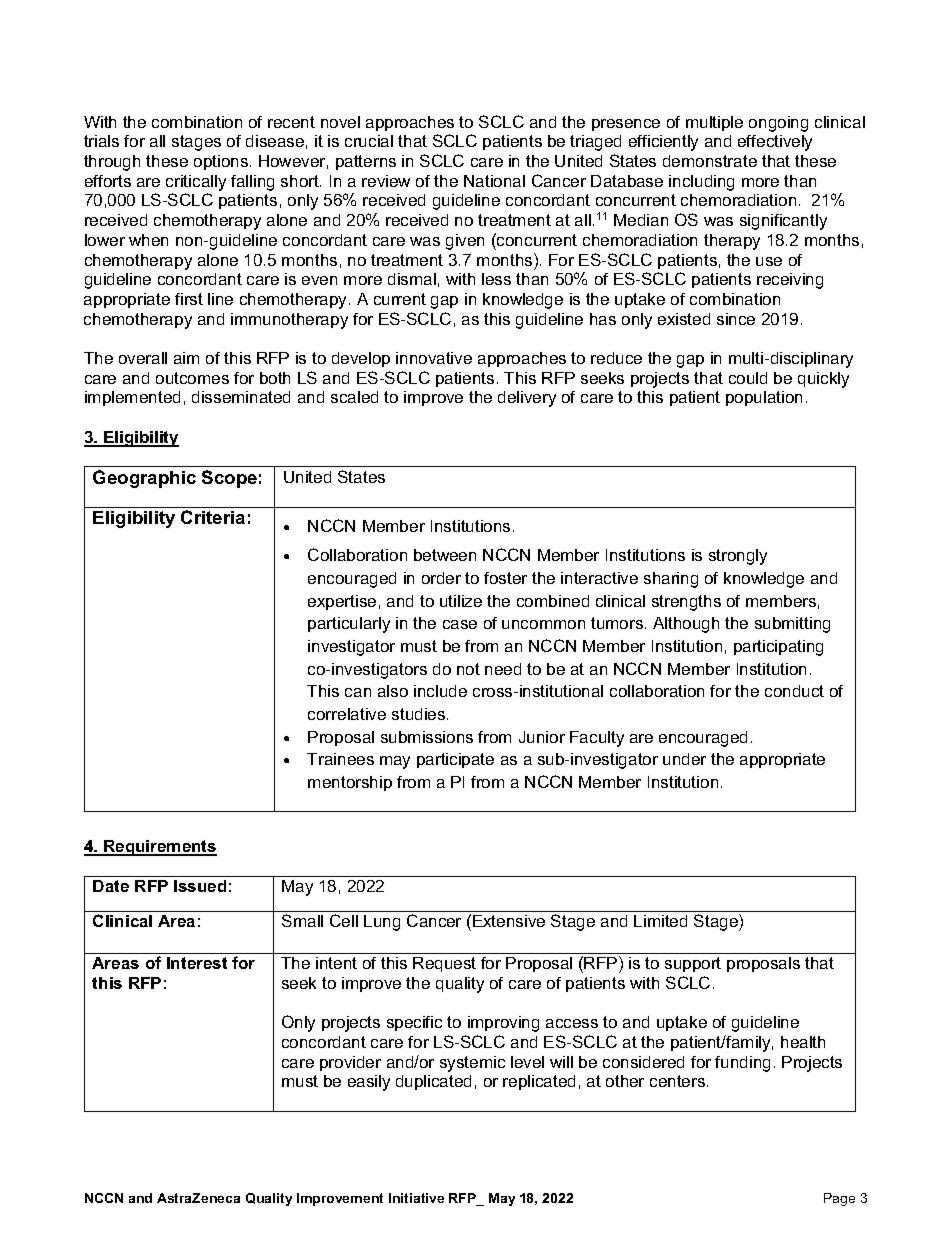 This screenshot has width=952, height=1233. Describe the element at coordinates (494, 181) in the screenshot. I see `National` at that location.
